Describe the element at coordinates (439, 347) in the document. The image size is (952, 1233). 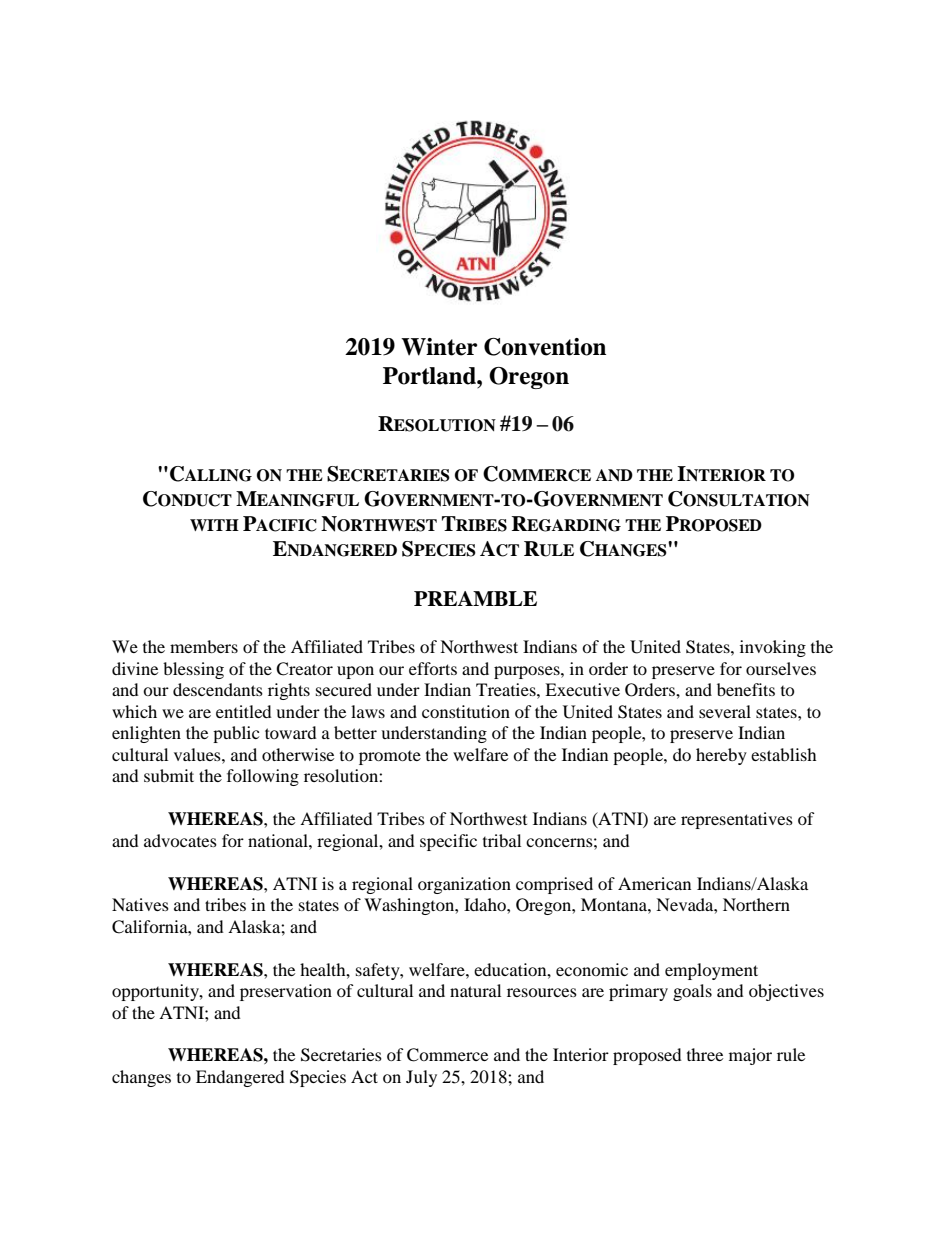
I see `Winter` at that location.
